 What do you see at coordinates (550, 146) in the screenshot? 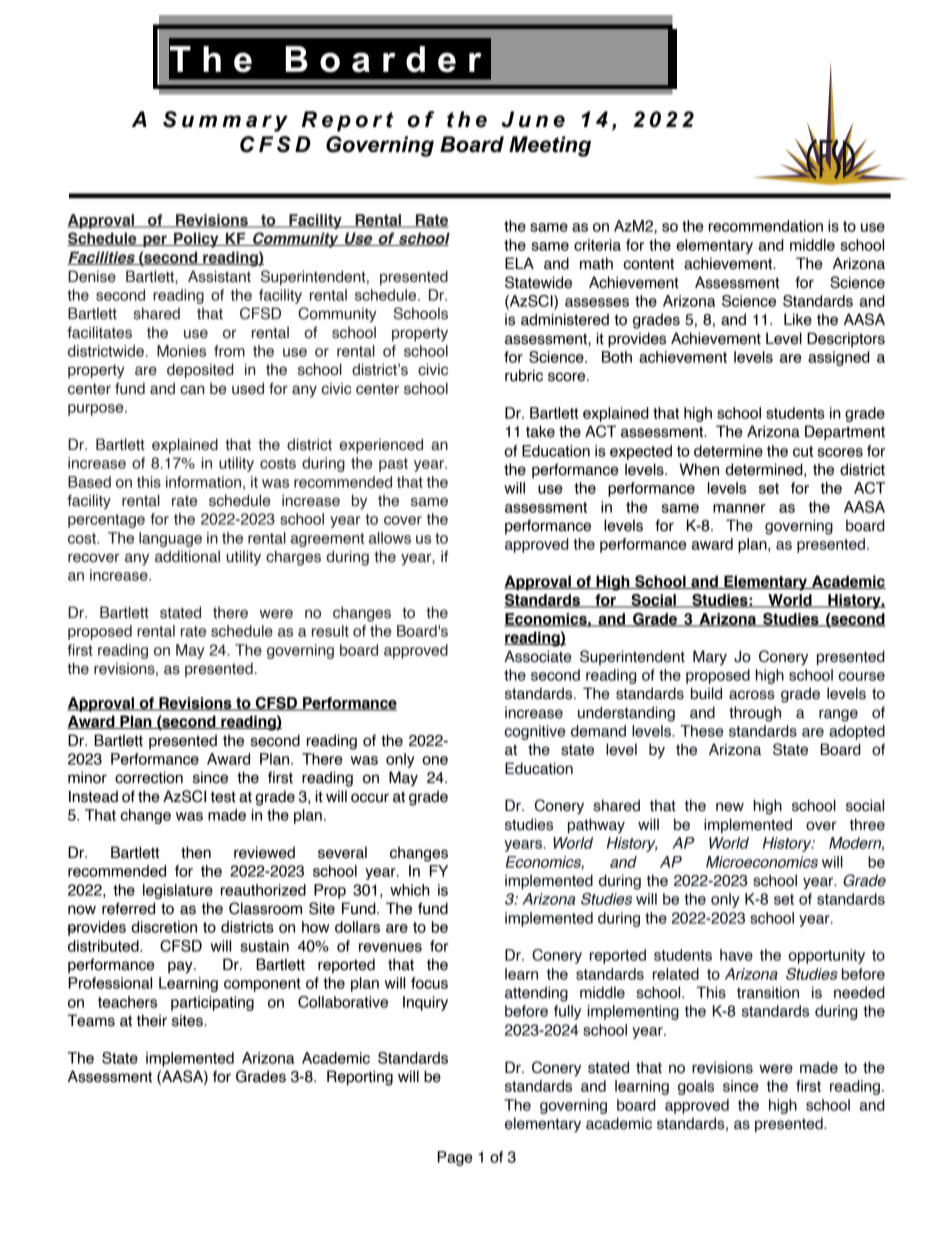
I see `Meeting` at bounding box center [550, 146].
